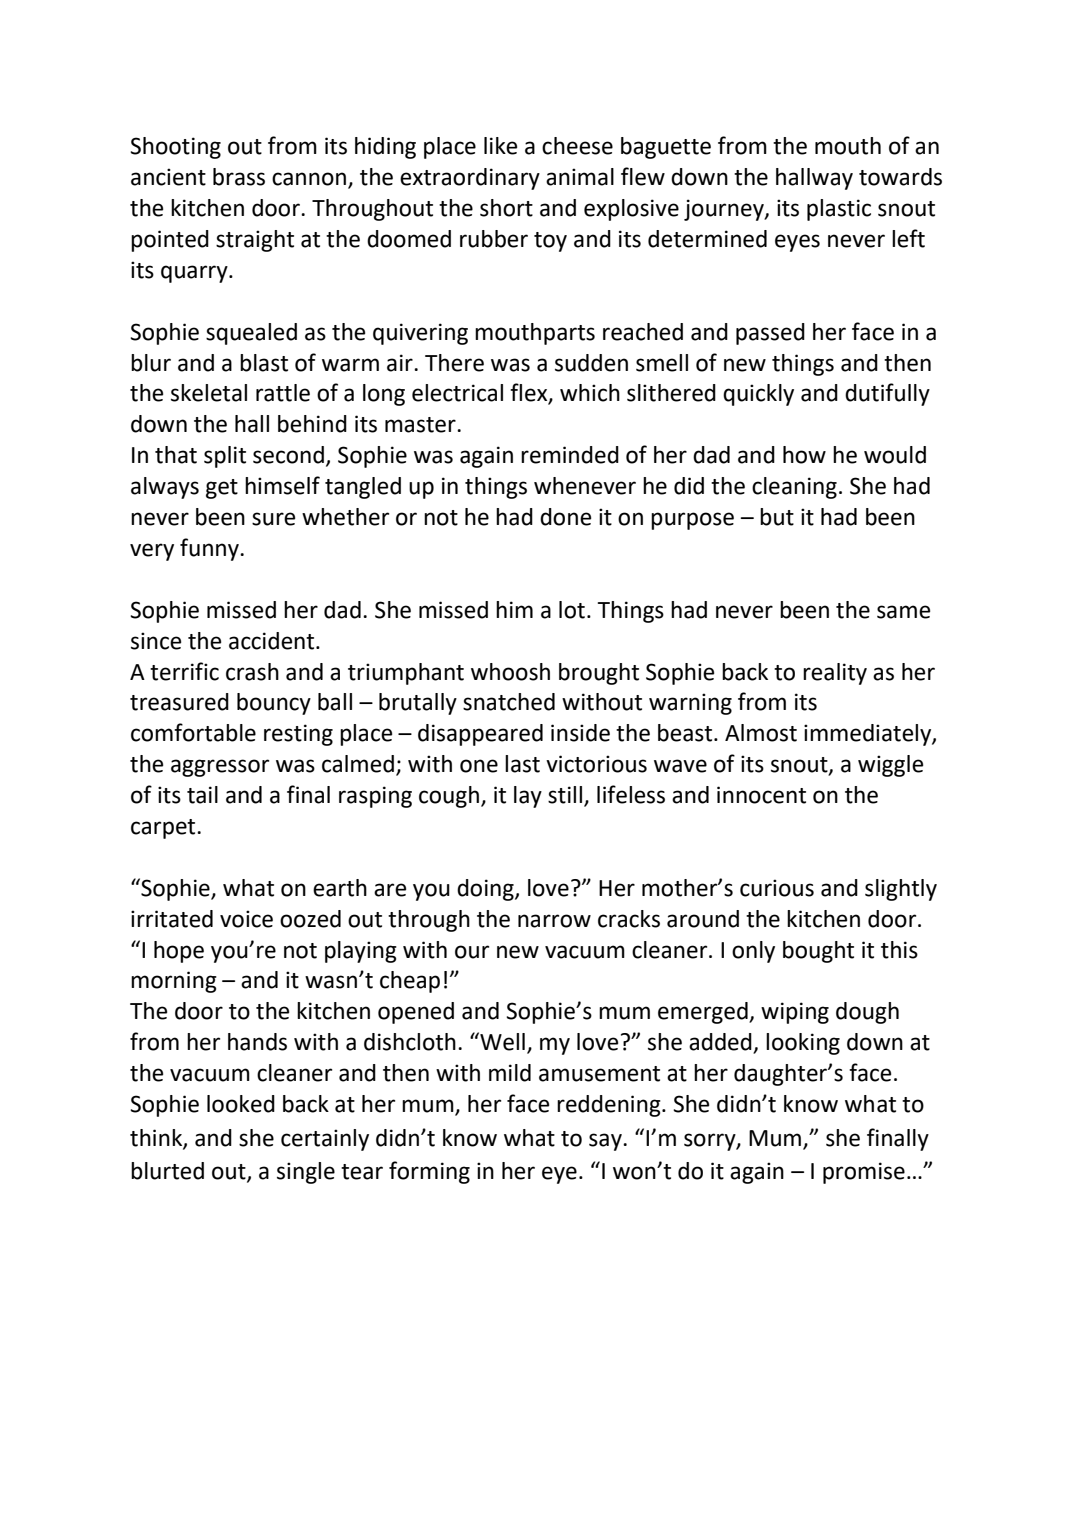  What do you see at coordinates (580, 177) in the image?
I see `animal` at bounding box center [580, 177].
